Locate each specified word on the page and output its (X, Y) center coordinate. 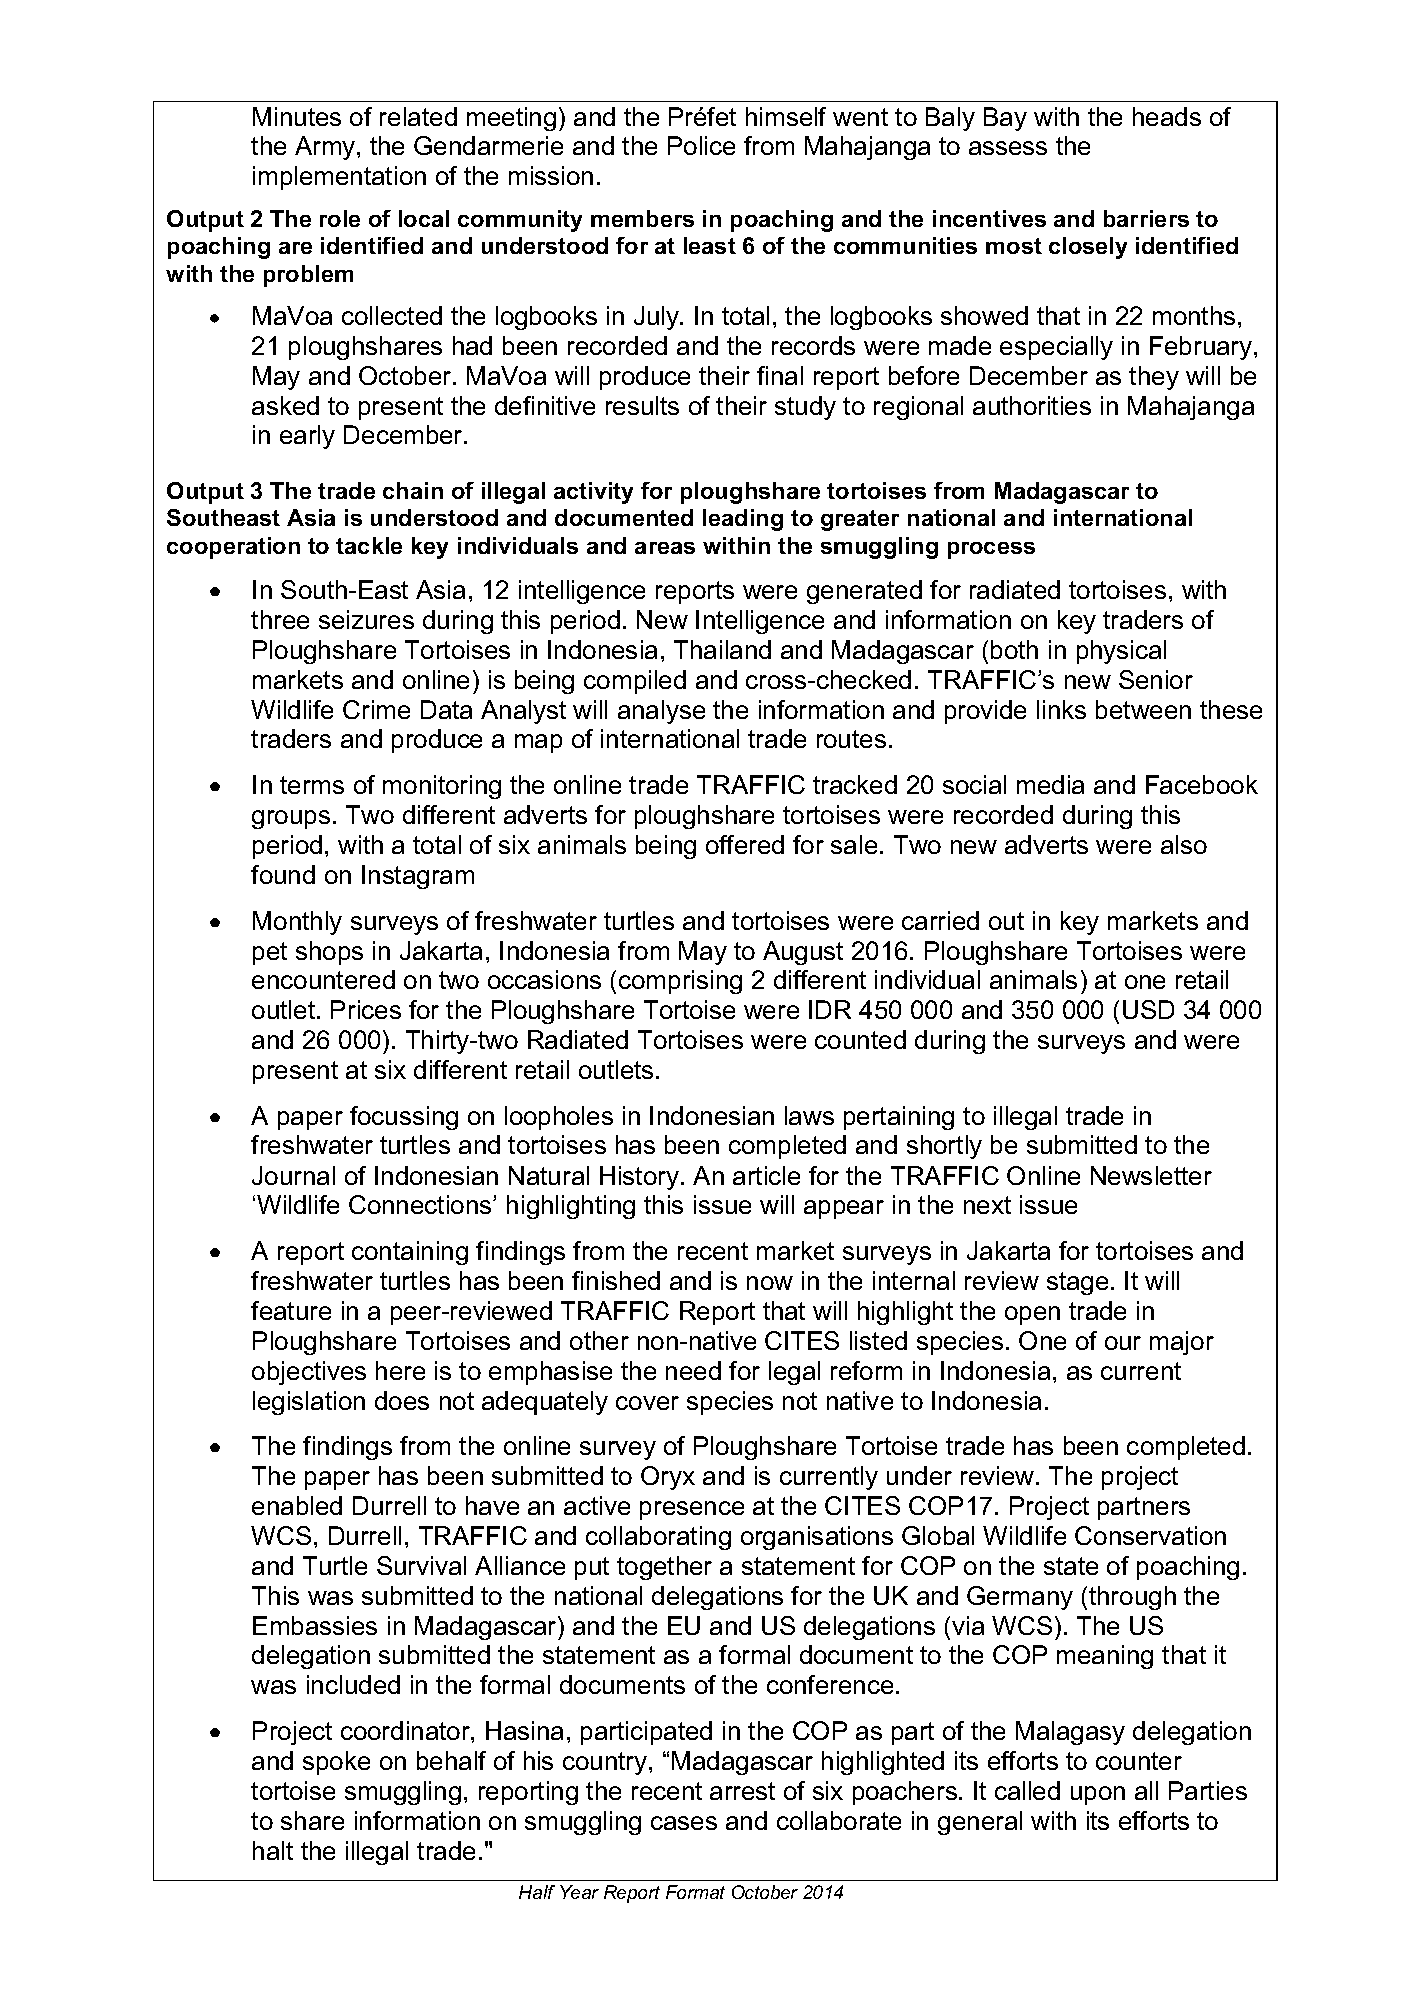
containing (410, 1253)
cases (684, 1823)
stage (1077, 1283)
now (770, 1283)
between (1143, 709)
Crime (376, 709)
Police (701, 145)
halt (273, 1850)
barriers (1146, 218)
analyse (661, 712)
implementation (339, 178)
